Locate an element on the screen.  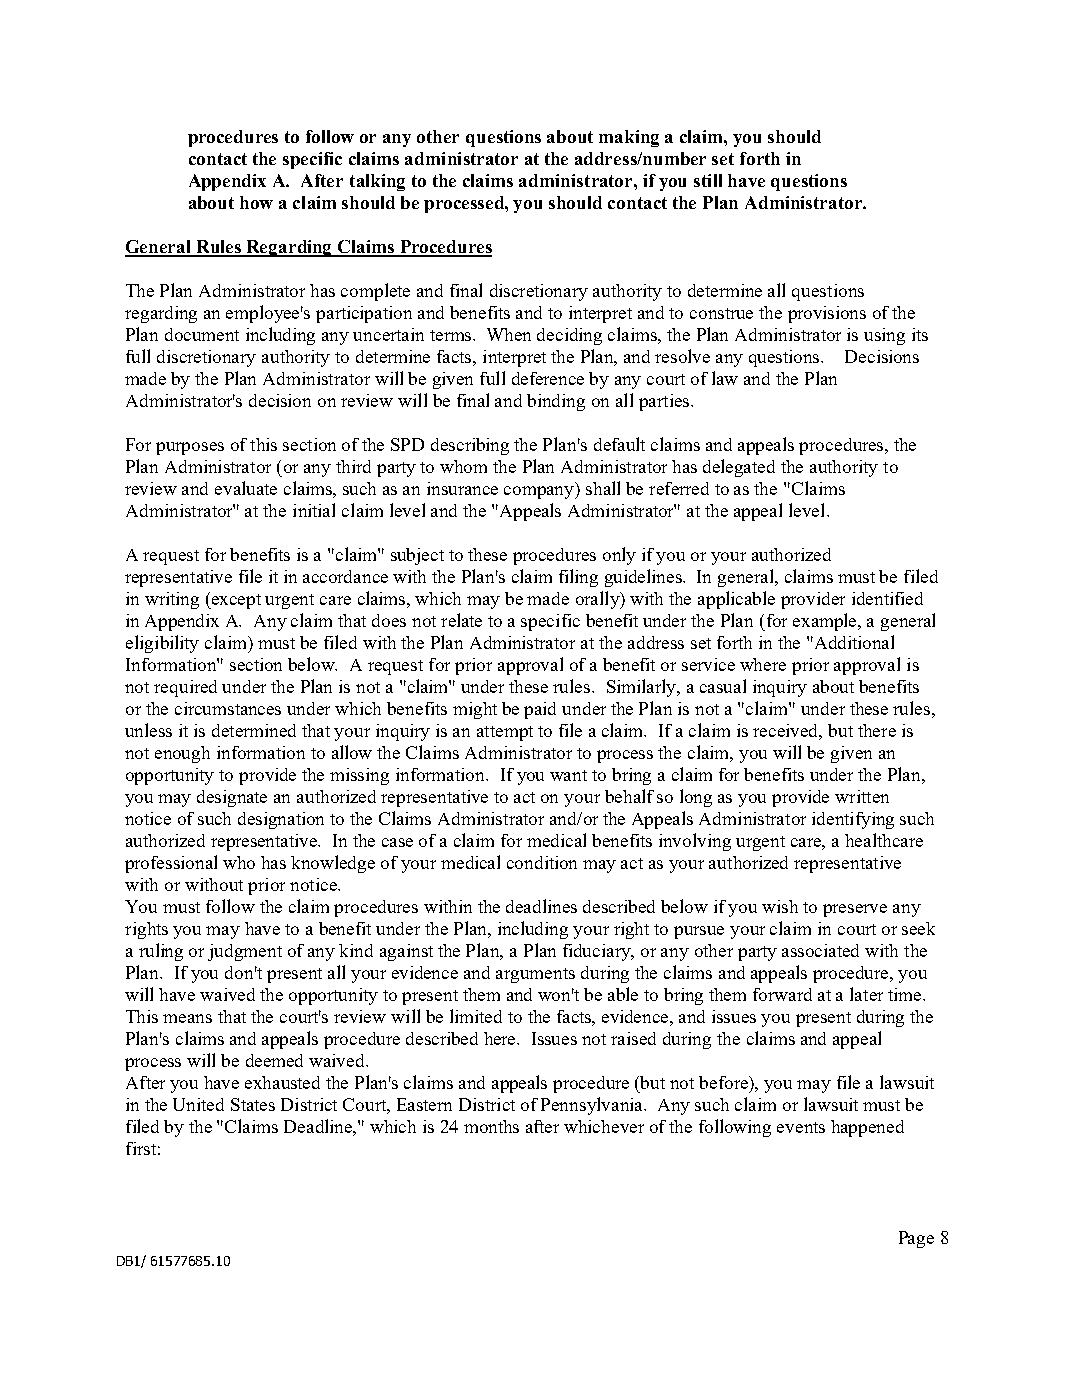
circumstances is located at coordinates (228, 708).
